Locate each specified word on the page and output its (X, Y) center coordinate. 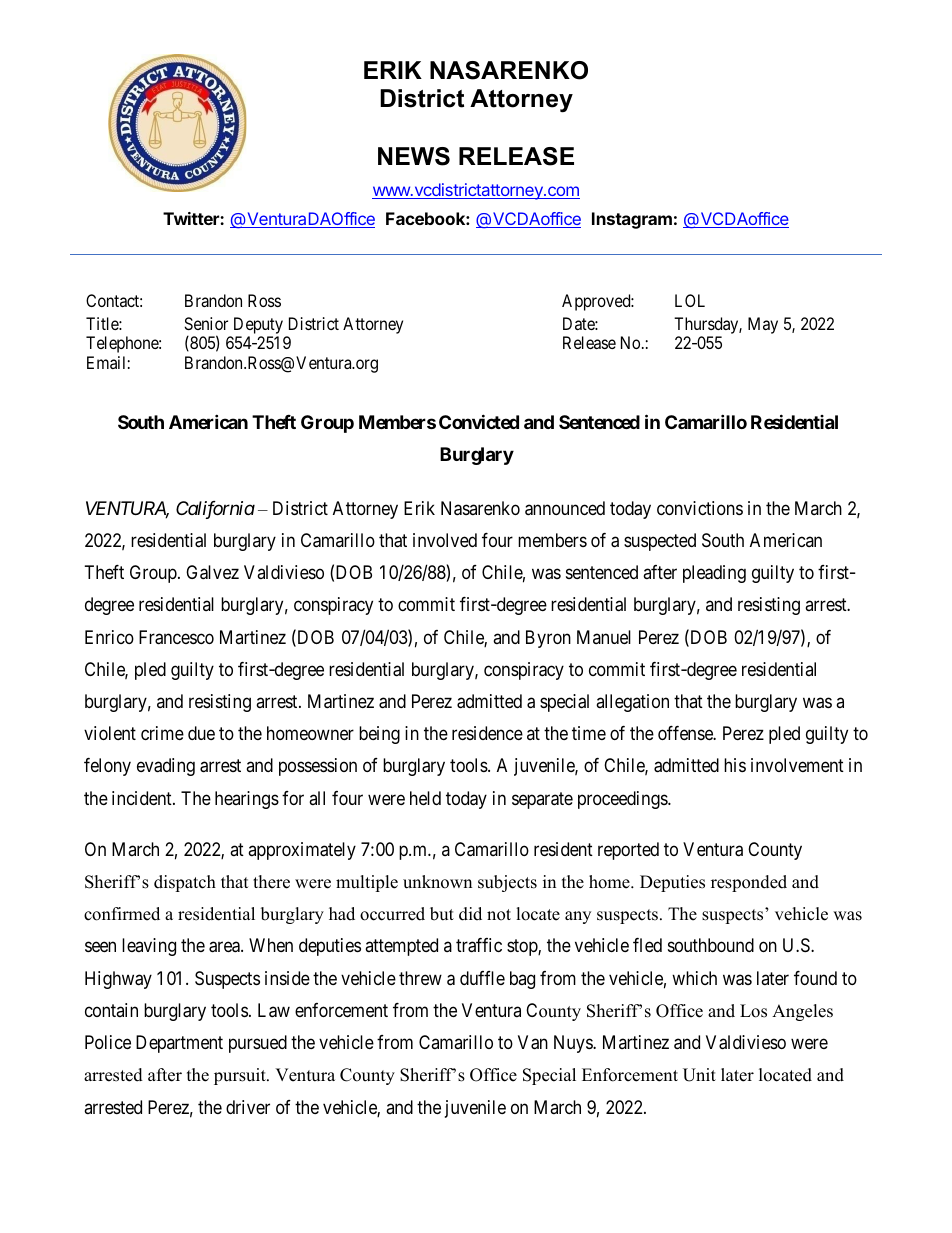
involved (445, 540)
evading (166, 767)
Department (179, 1044)
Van (533, 1042)
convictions (700, 508)
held (425, 798)
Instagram (632, 220)
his (735, 765)
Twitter (192, 218)
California (215, 510)
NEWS (414, 156)
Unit (699, 1075)
